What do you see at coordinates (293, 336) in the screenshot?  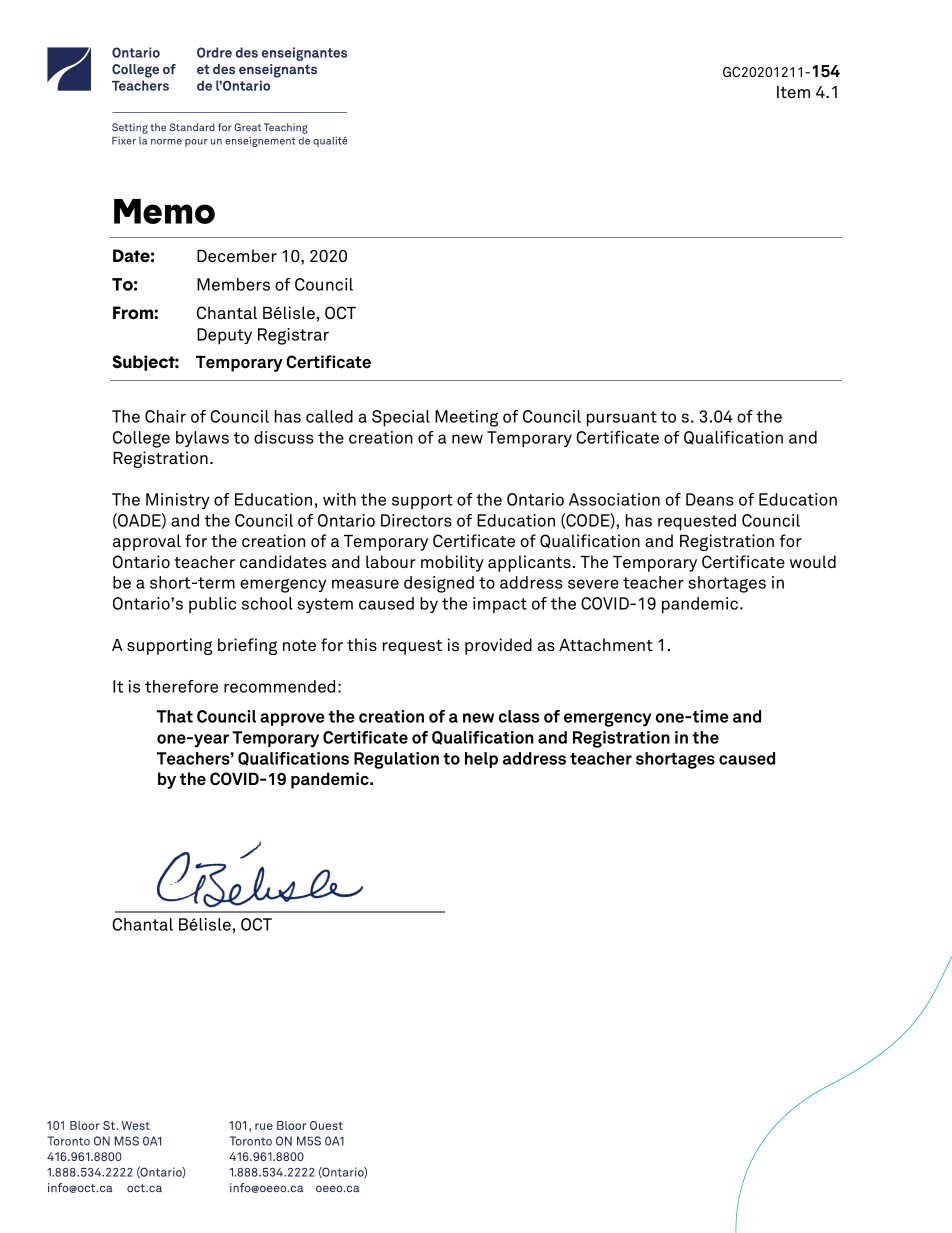 I see `Registrar` at bounding box center [293, 336].
